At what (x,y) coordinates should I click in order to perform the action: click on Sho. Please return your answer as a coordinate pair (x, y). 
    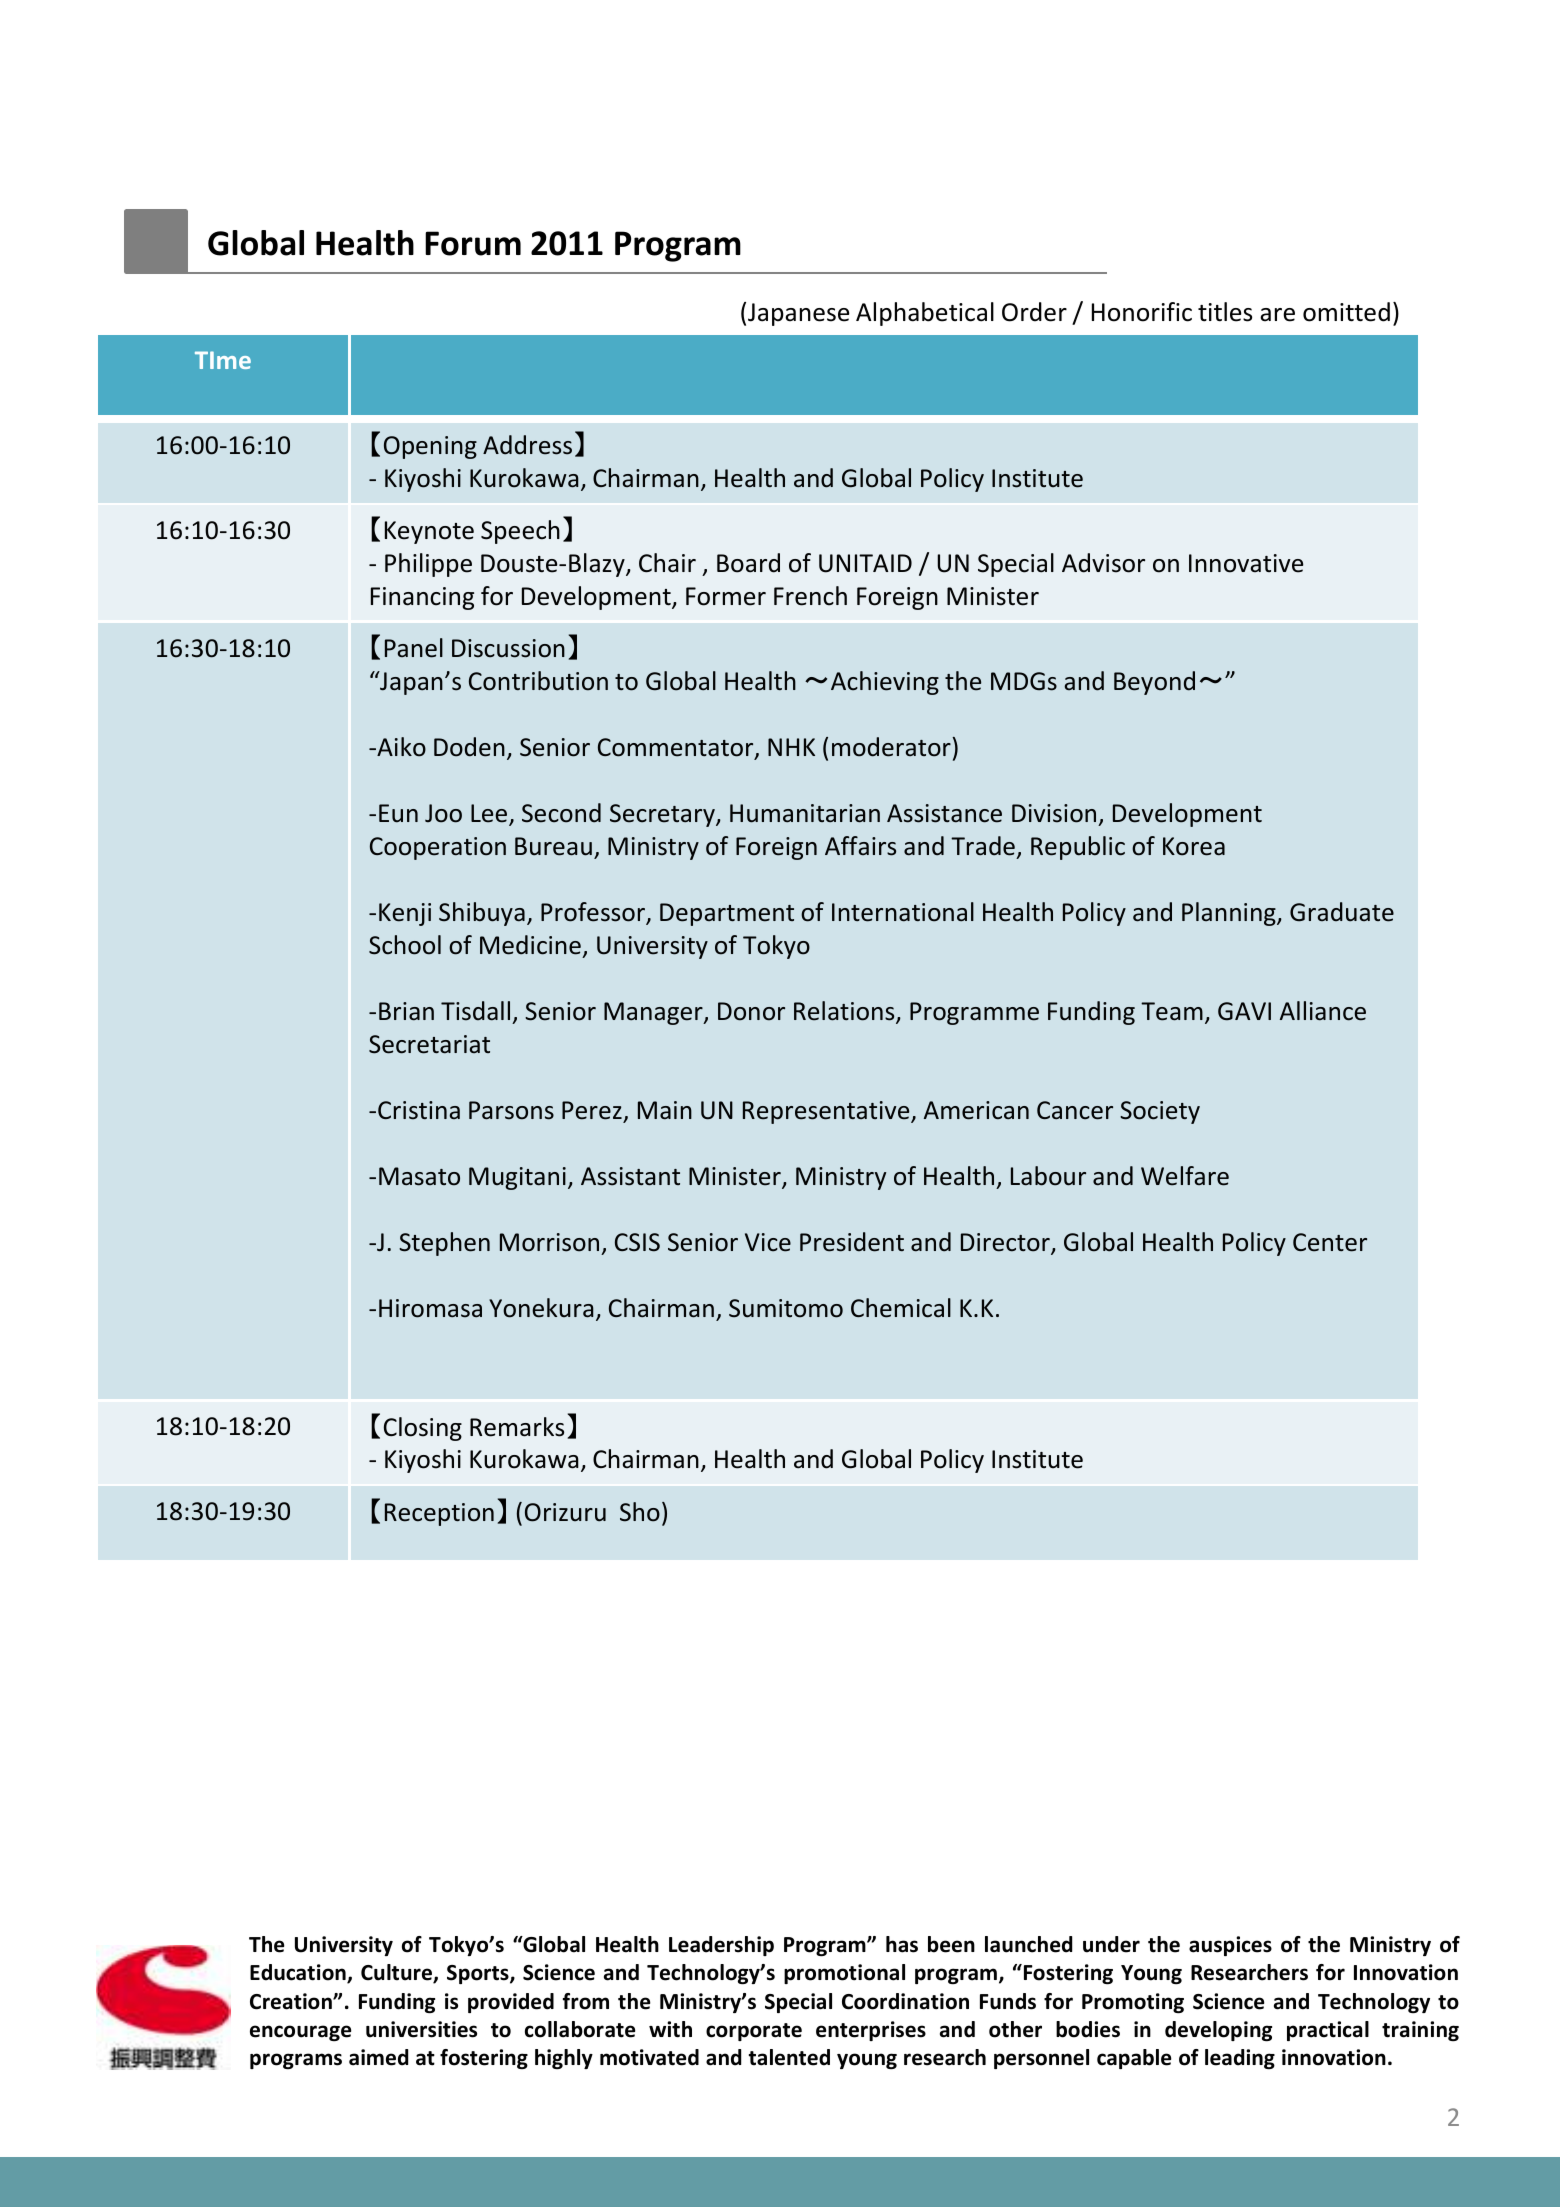
    Looking at the image, I should click on (640, 1512).
